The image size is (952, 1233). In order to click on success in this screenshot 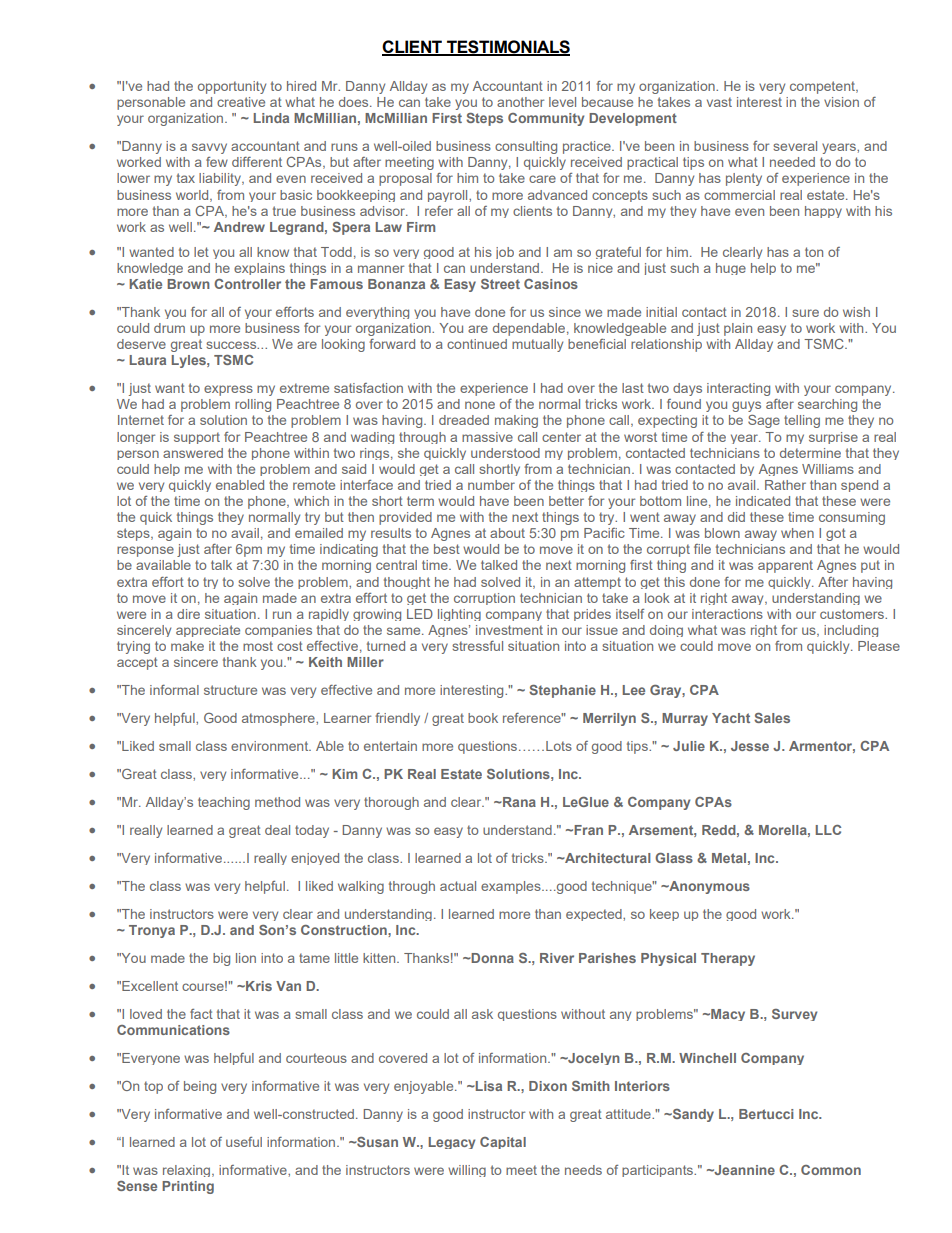, I will do `click(232, 345)`.
